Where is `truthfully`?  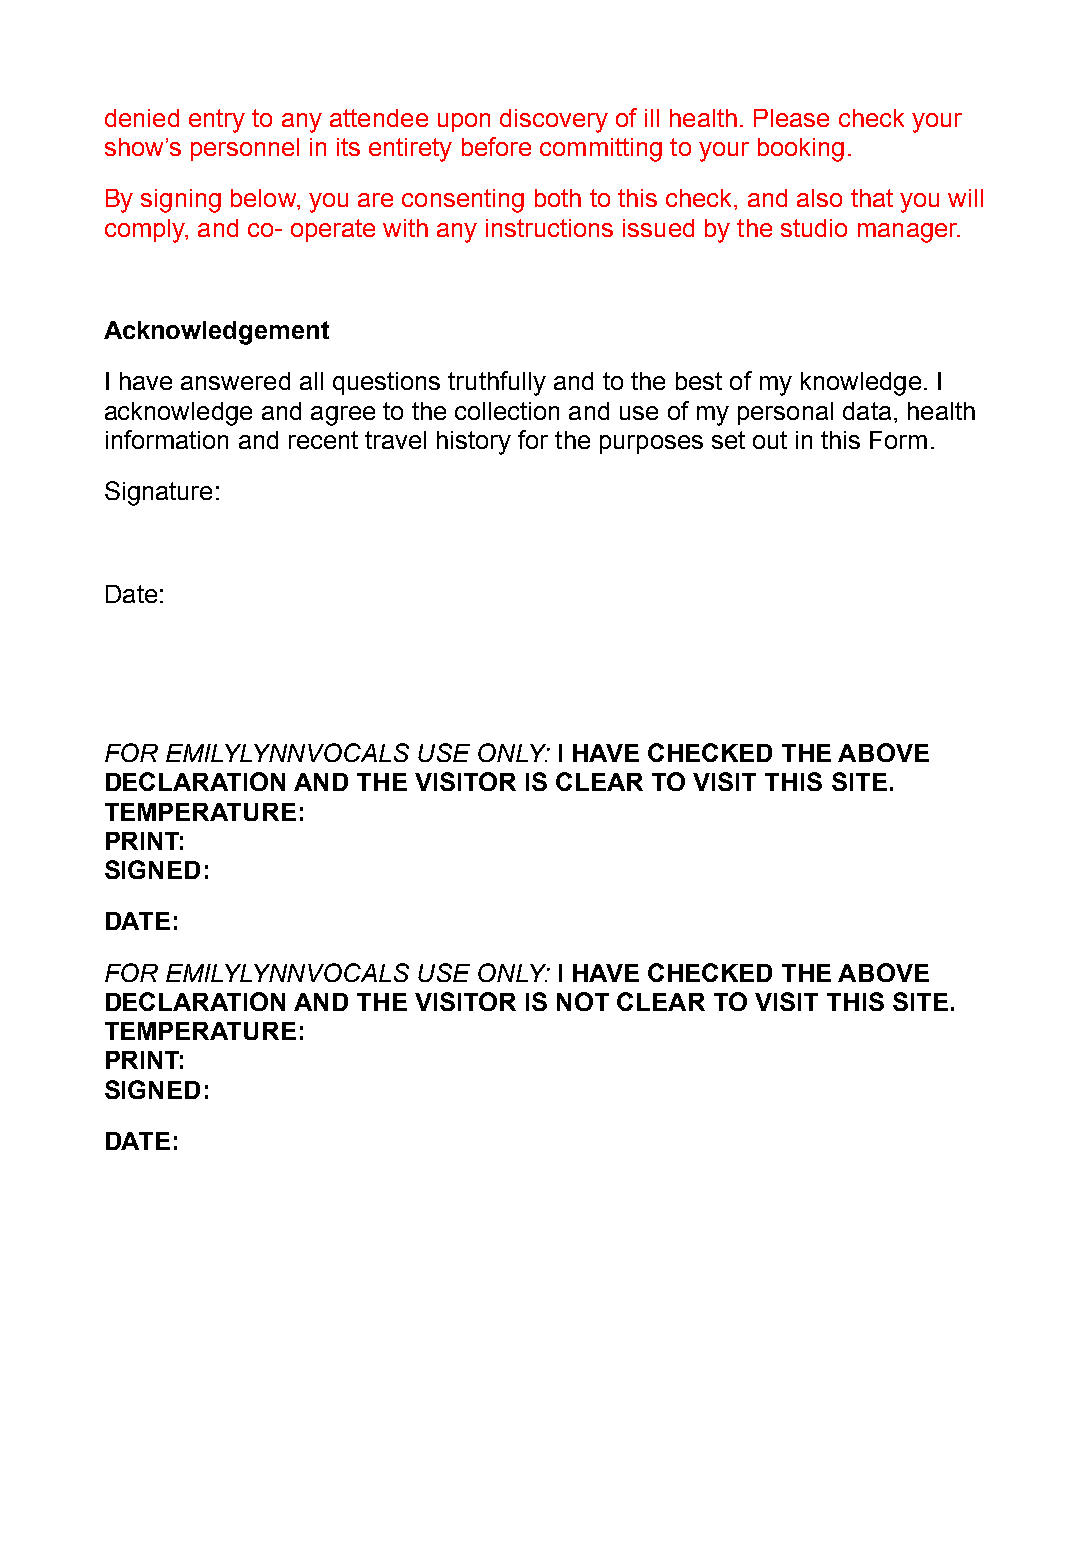
truthfully is located at coordinates (497, 383).
